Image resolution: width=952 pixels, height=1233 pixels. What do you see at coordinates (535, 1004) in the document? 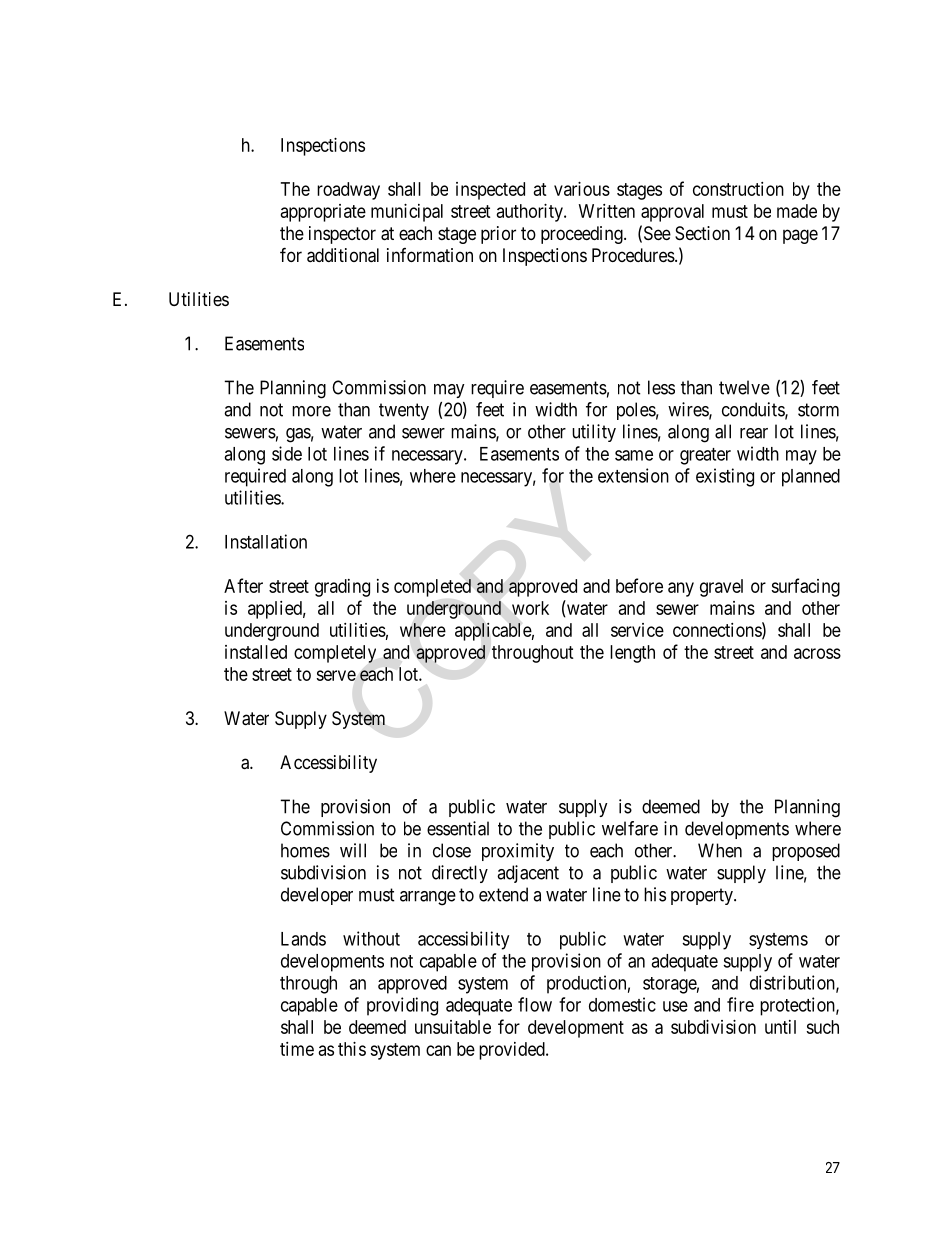
I see `flow` at bounding box center [535, 1004].
